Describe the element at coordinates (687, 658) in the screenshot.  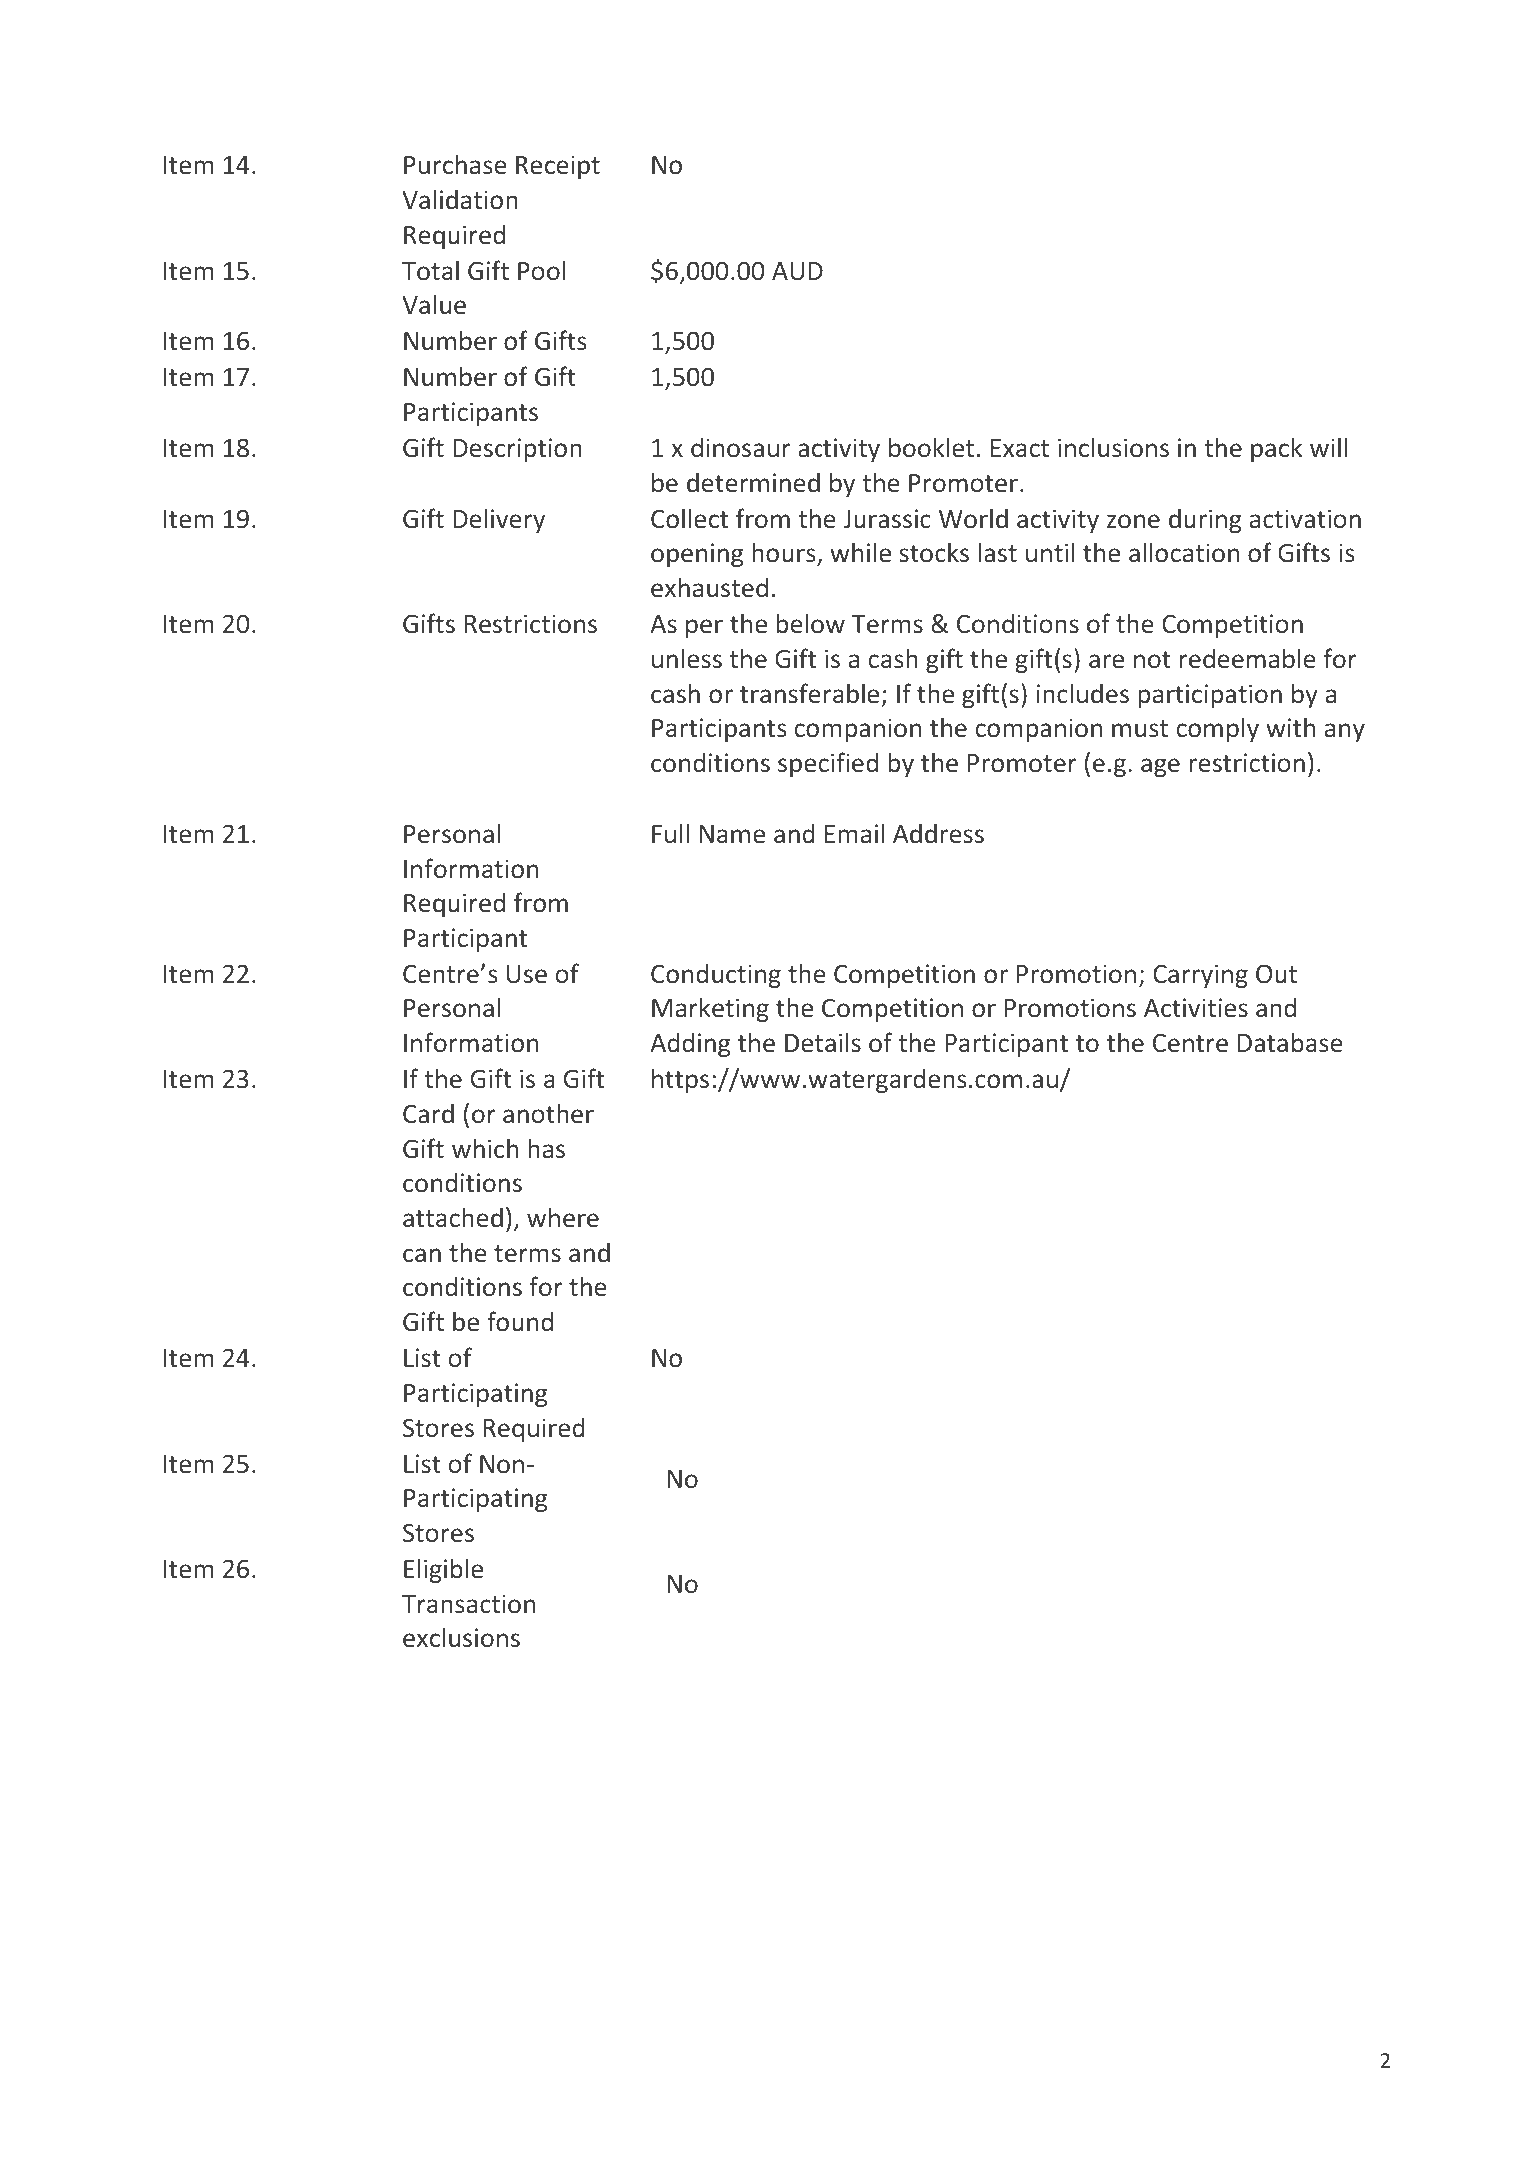
I see `unless` at that location.
